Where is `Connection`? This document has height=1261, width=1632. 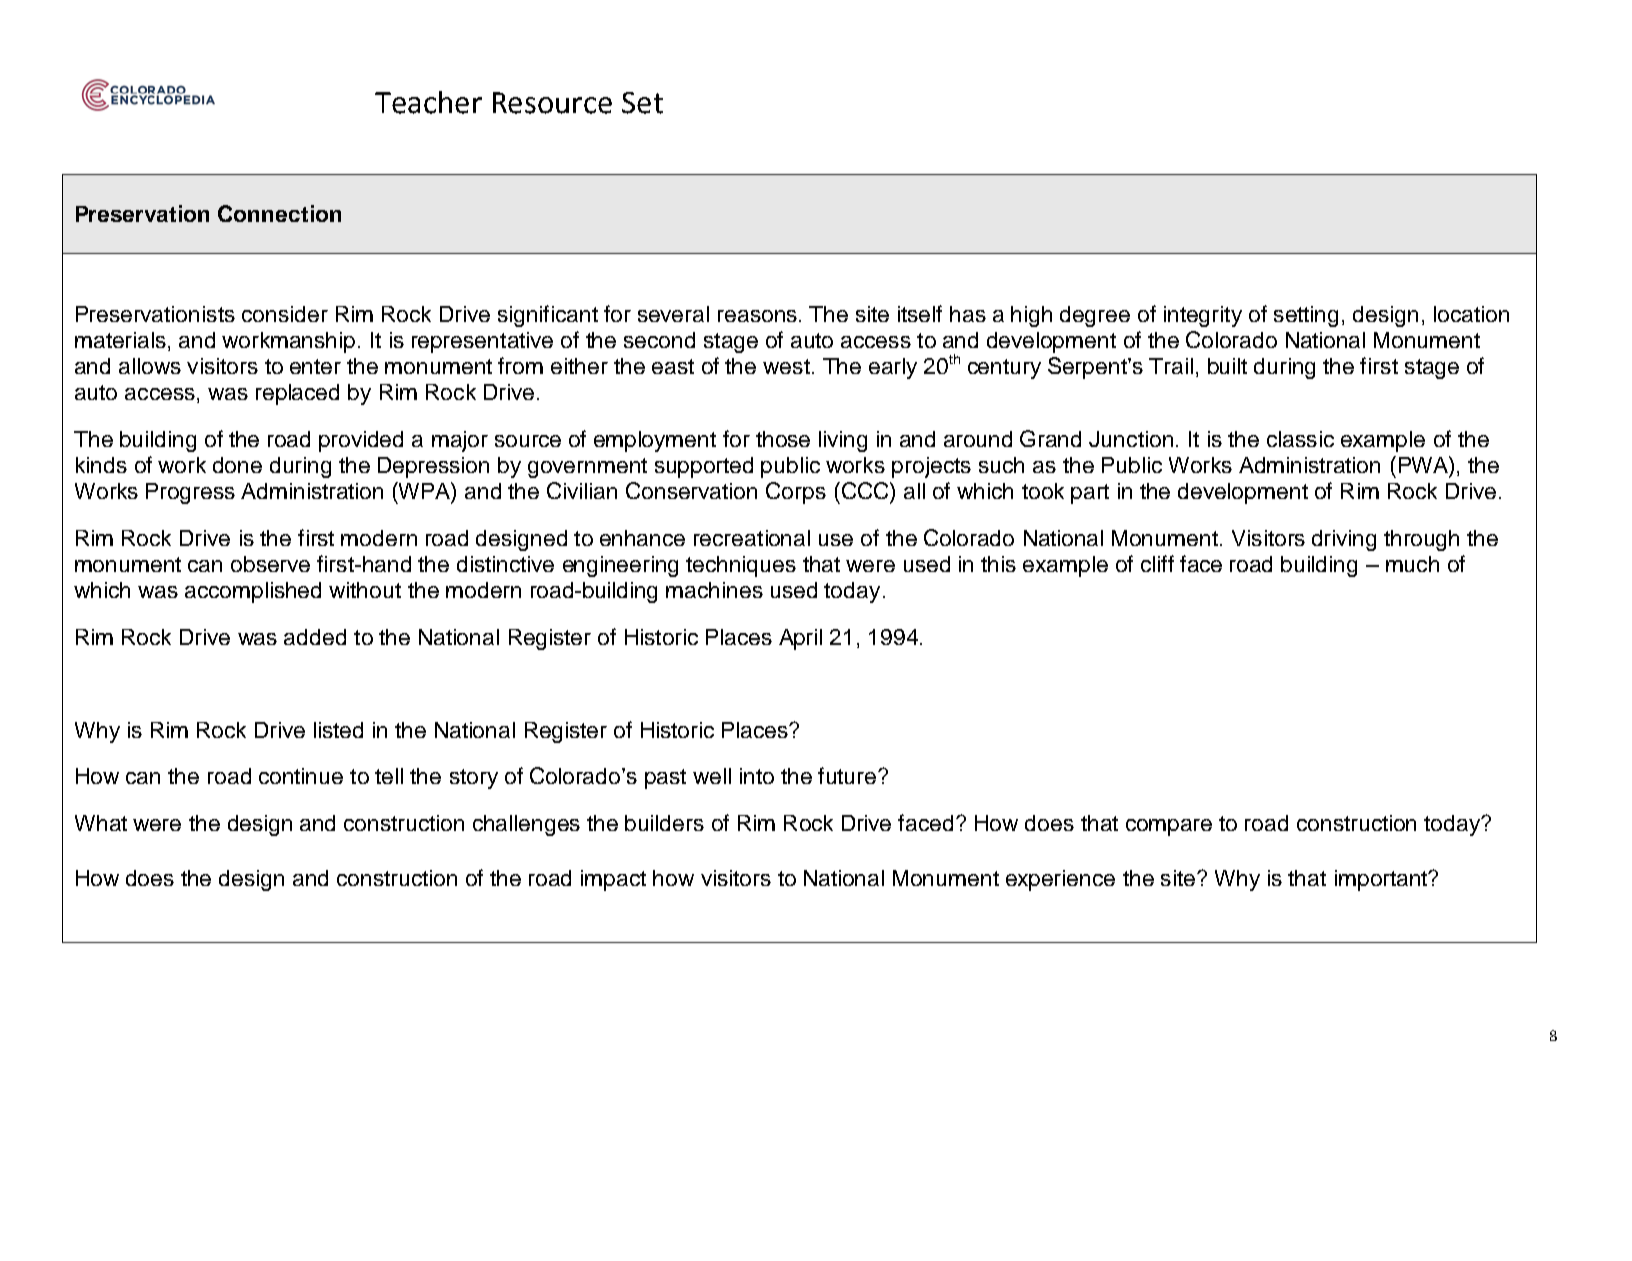 Connection is located at coordinates (279, 213).
